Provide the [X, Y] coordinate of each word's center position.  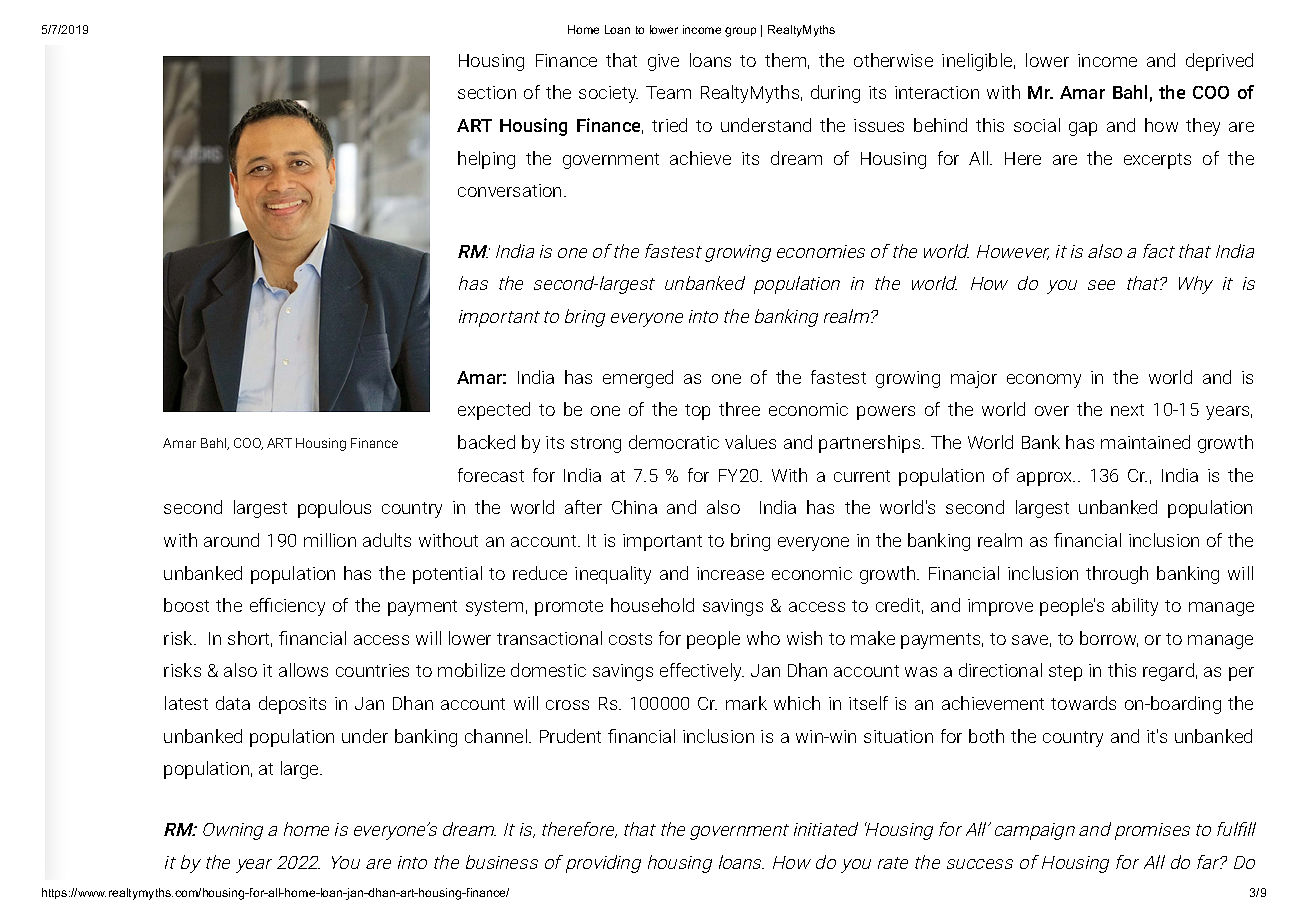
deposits [292, 705]
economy [1044, 381]
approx [1046, 479]
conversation [509, 190]
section [487, 92]
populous [334, 509]
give [663, 62]
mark [746, 703]
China [634, 507]
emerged [638, 379]
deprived [1219, 62]
